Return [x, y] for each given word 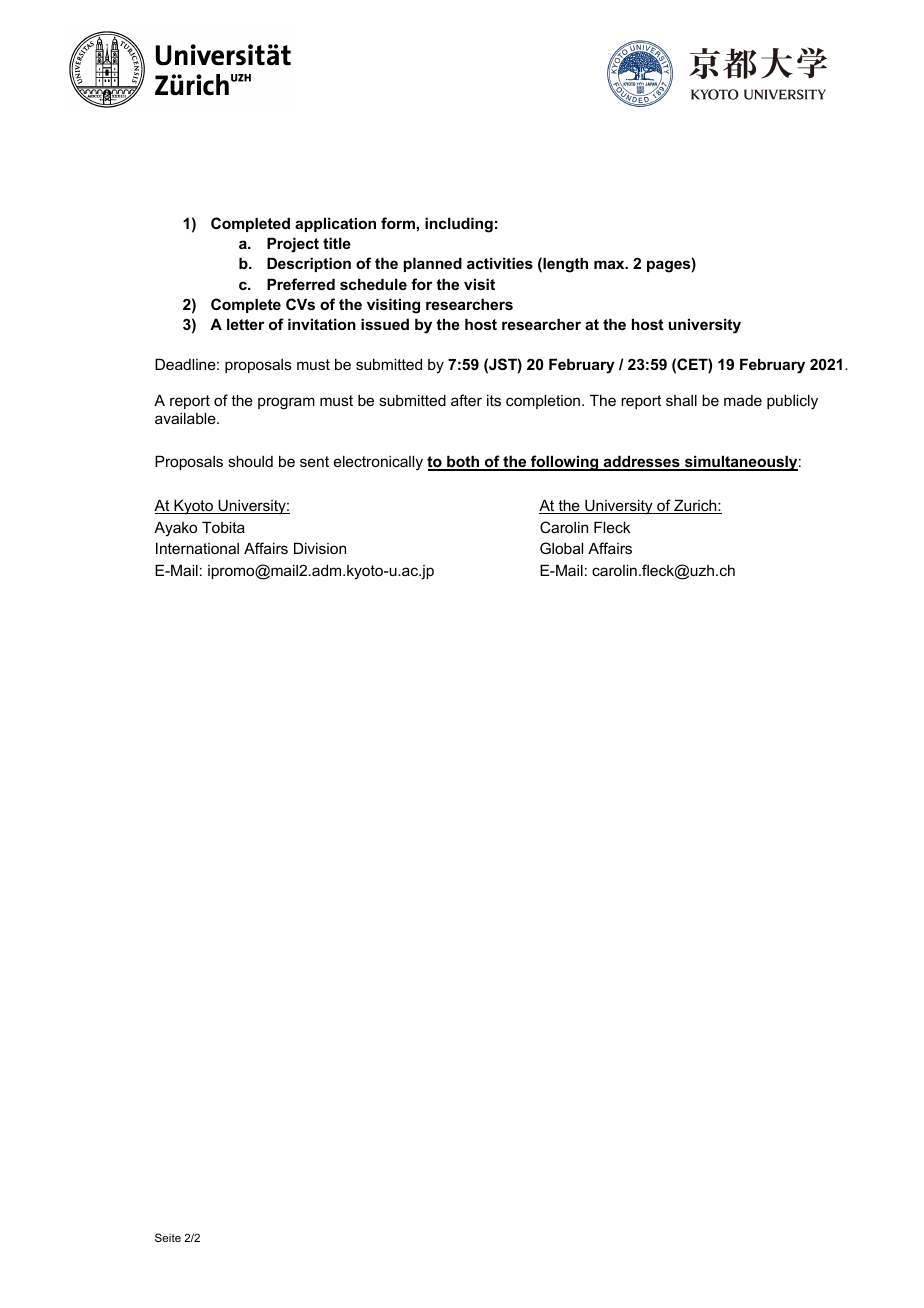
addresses [642, 463]
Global [561, 548]
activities [500, 263]
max [610, 264]
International [197, 548]
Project [293, 245]
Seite [168, 1237]
